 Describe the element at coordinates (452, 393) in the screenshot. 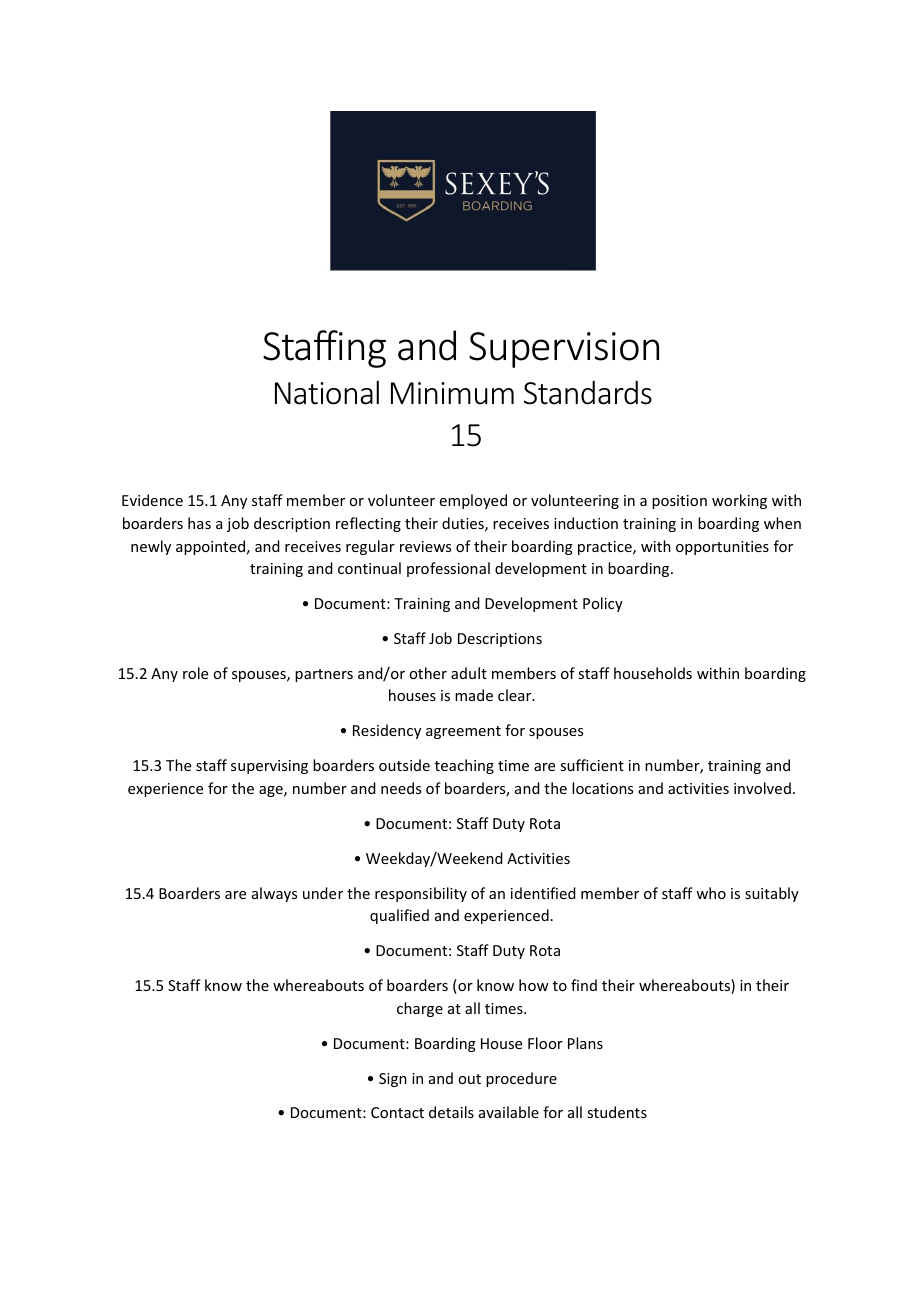

I see `Minimum` at that location.
